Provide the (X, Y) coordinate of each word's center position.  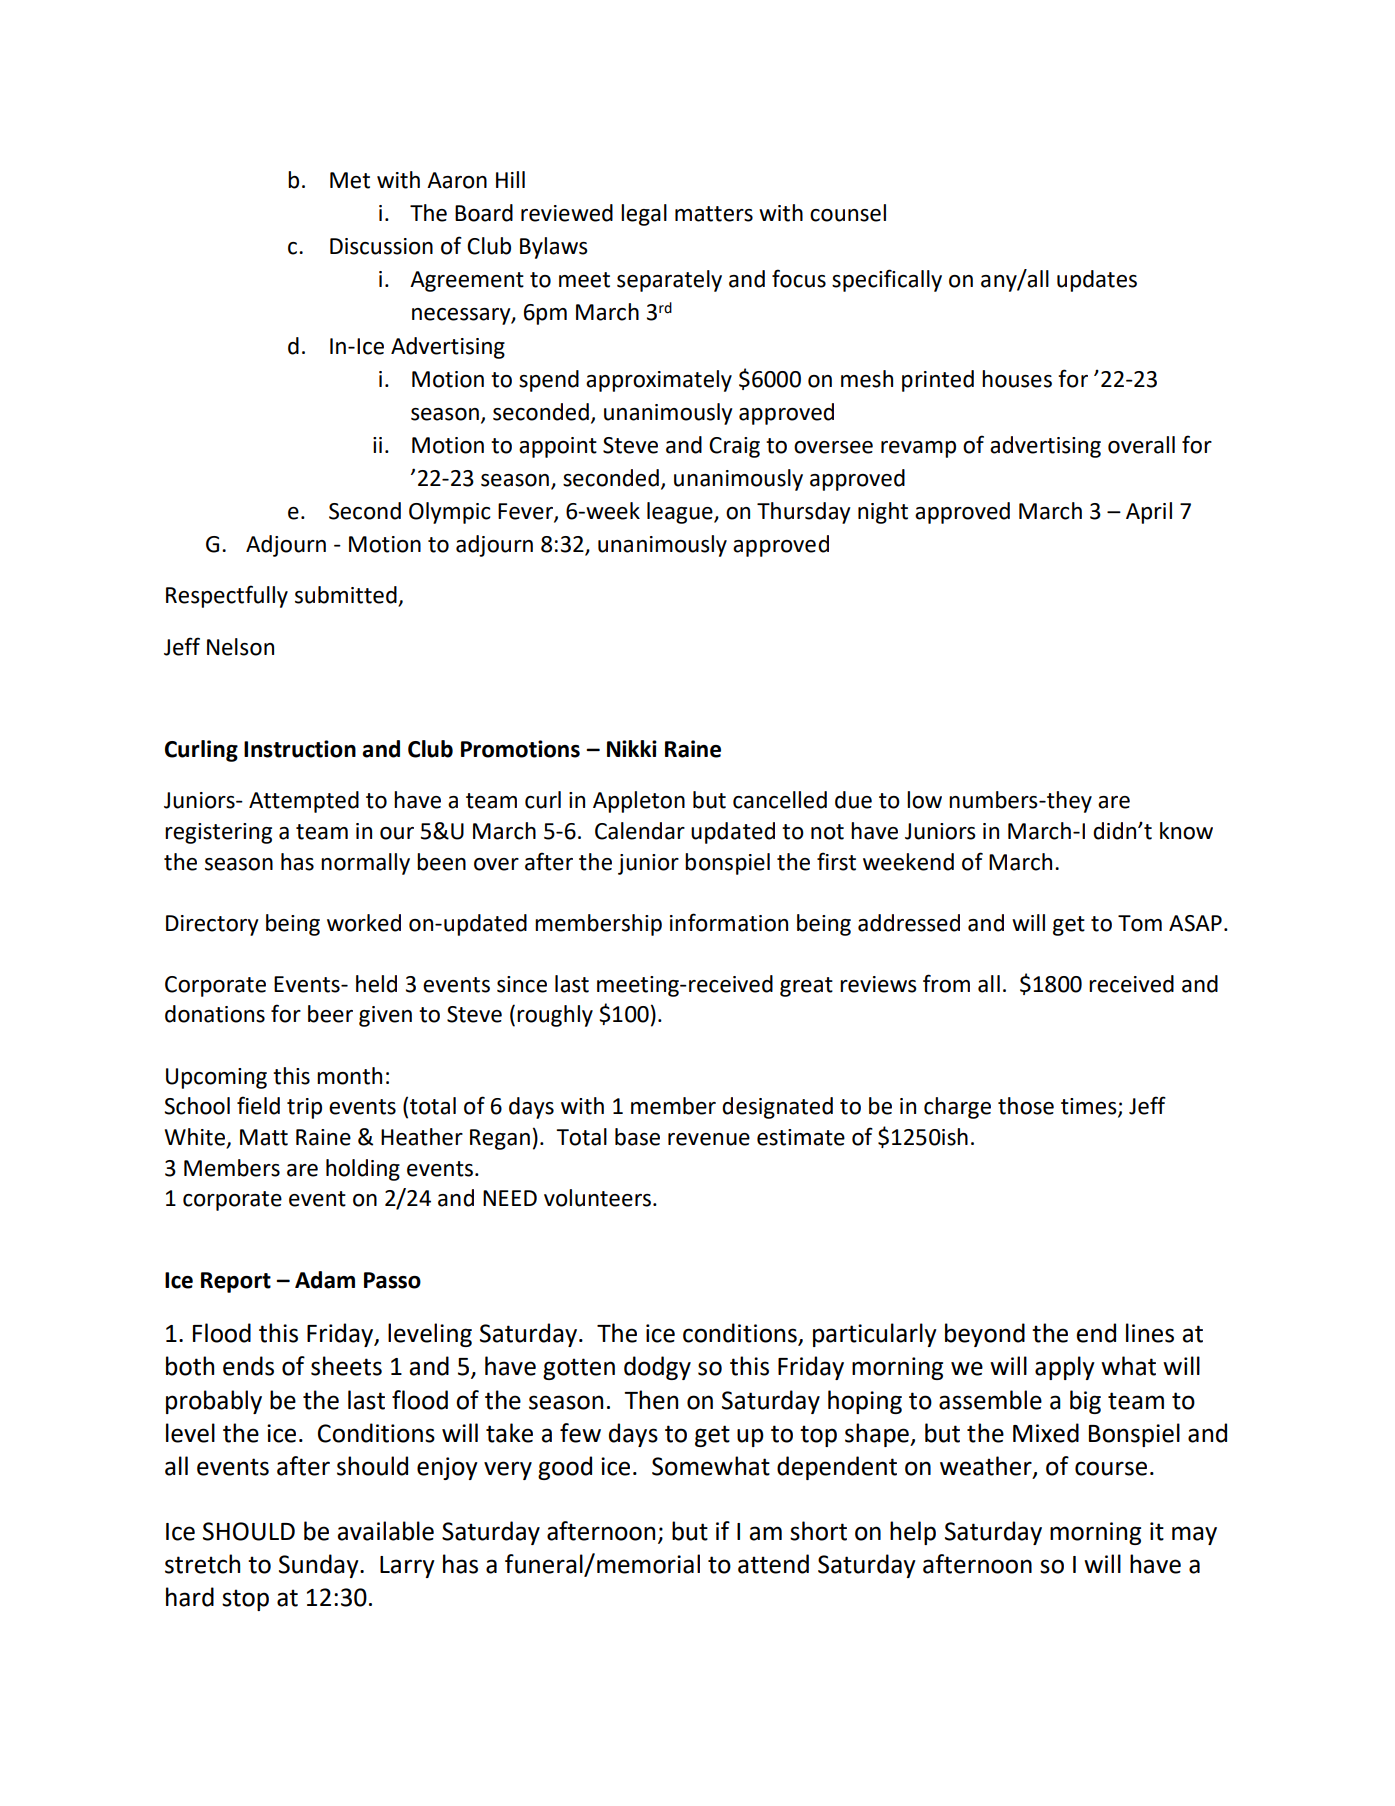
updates (1097, 281)
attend (773, 1564)
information (729, 922)
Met (350, 180)
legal (644, 215)
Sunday (320, 1566)
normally (365, 864)
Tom (1140, 923)
